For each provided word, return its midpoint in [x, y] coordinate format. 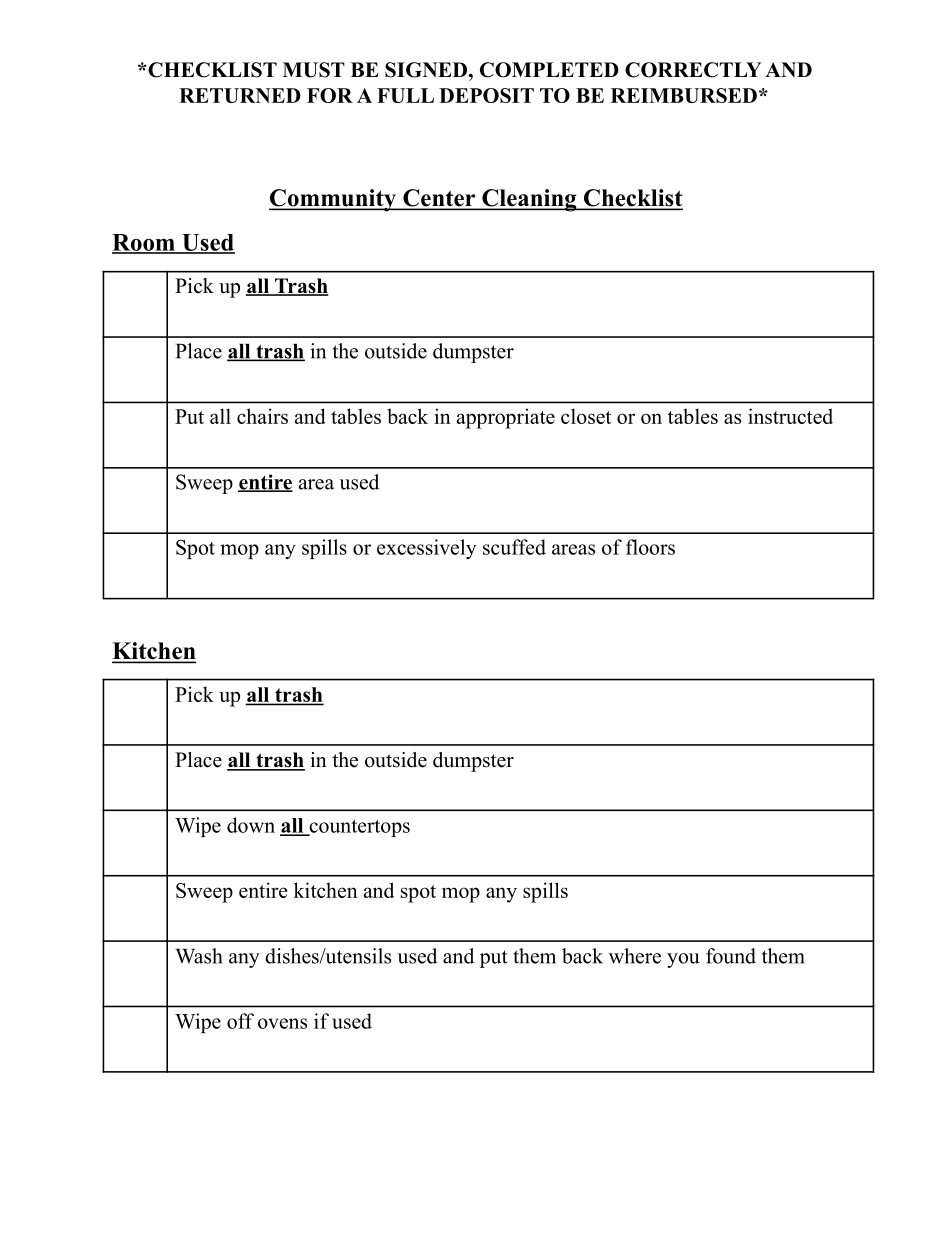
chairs [262, 416]
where [635, 956]
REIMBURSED [684, 95]
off [240, 1021]
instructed [790, 416]
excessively [426, 549]
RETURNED [240, 95]
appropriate [506, 418]
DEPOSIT [486, 95]
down [251, 825]
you [683, 960]
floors [650, 547]
